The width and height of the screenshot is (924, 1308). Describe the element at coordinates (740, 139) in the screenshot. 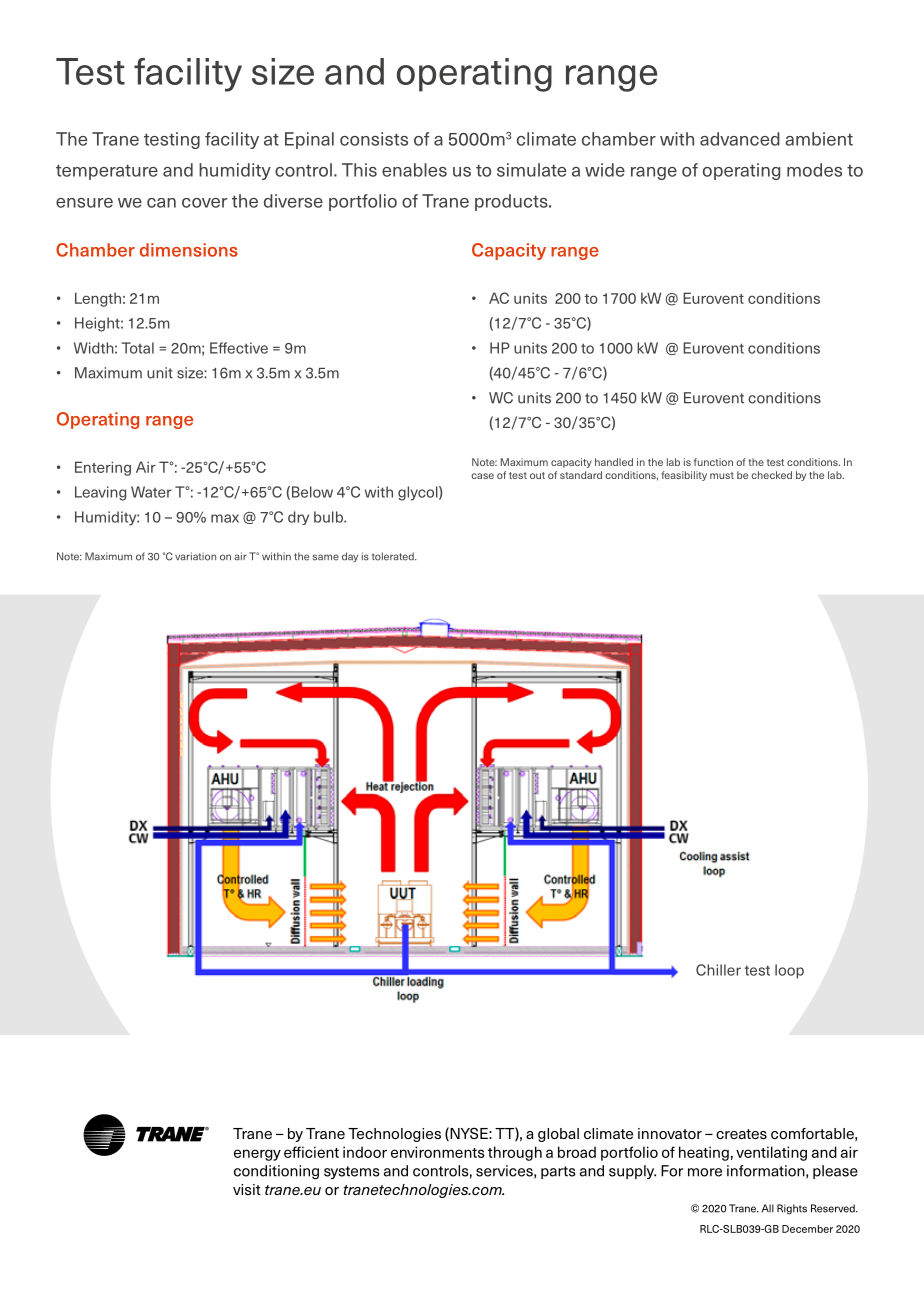

I see `advanced` at that location.
